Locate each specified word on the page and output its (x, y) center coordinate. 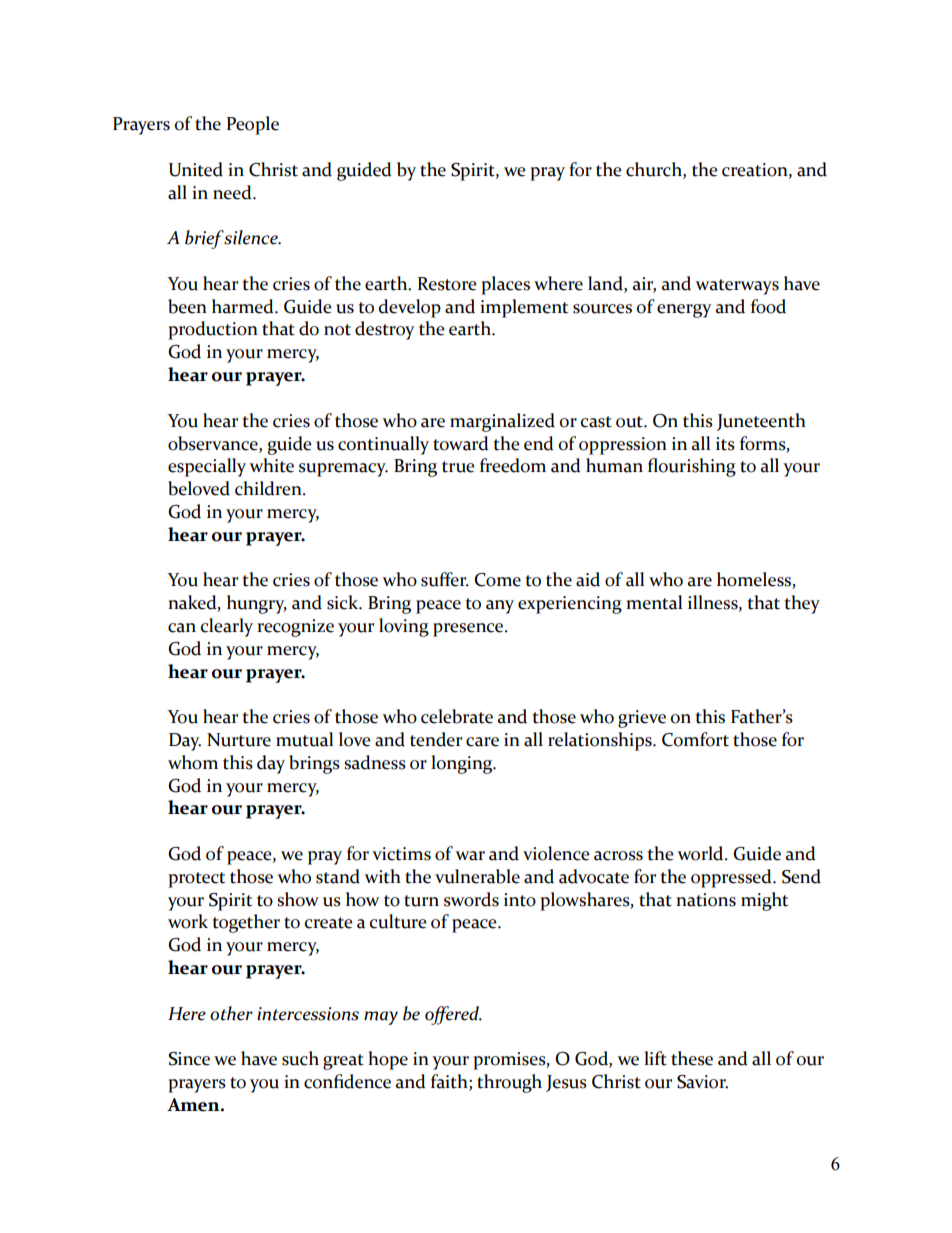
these (692, 1058)
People (253, 125)
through (509, 1083)
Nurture (239, 740)
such (300, 1058)
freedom (513, 465)
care (482, 742)
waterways (737, 287)
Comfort (695, 739)
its (725, 444)
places (505, 285)
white (271, 465)
